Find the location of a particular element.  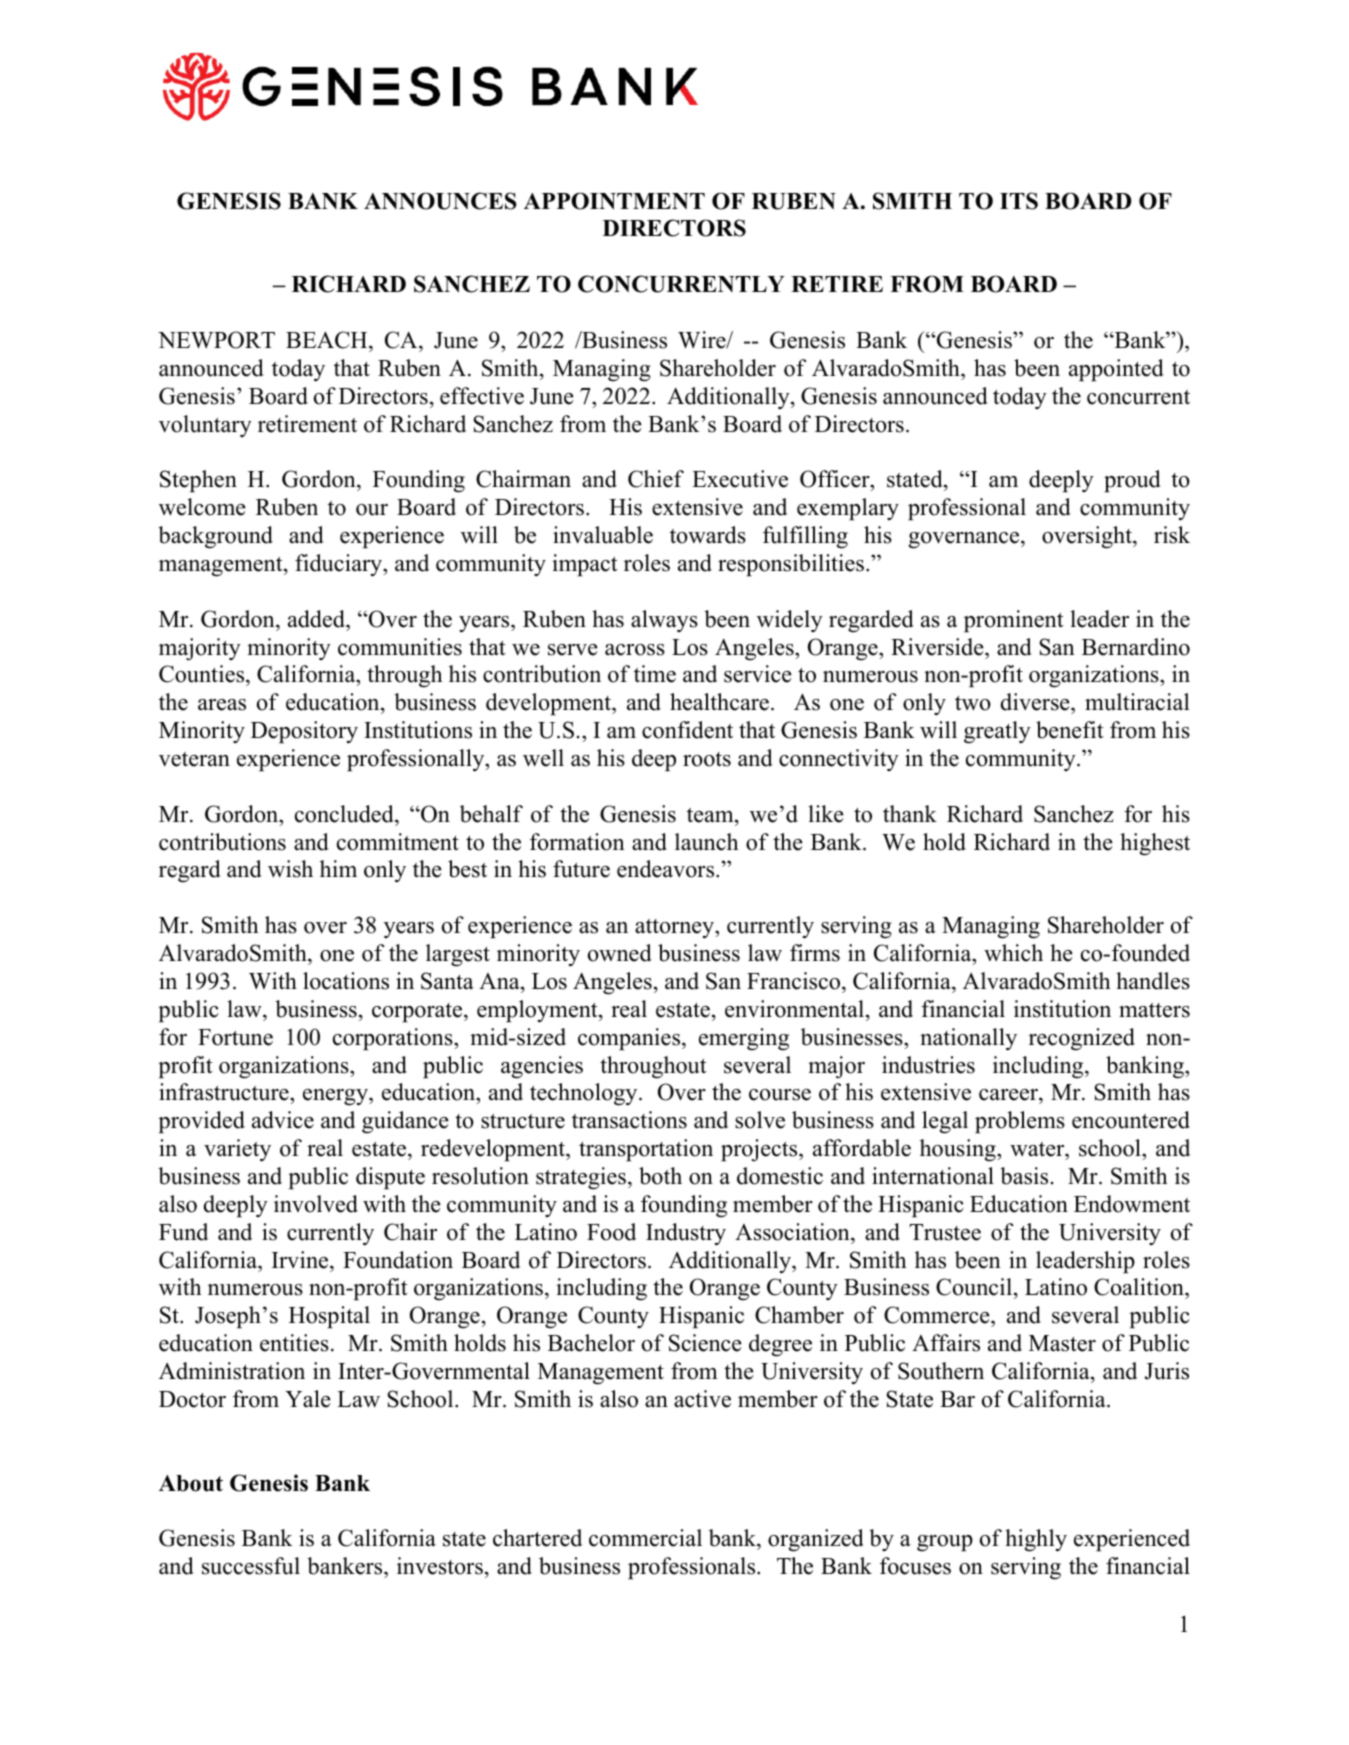

BEACH is located at coordinates (328, 340).
